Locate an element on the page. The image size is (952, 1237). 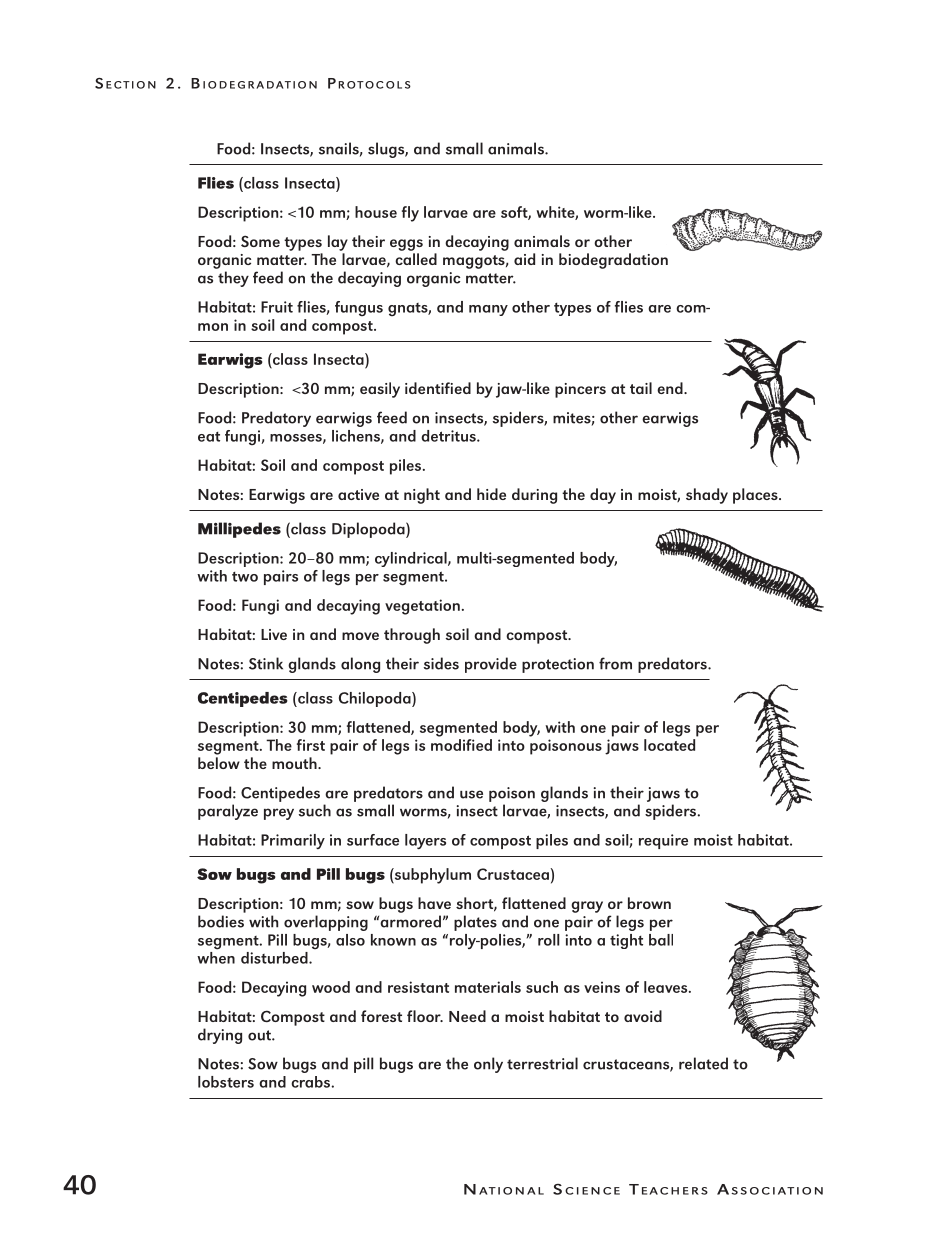
from is located at coordinates (615, 663).
